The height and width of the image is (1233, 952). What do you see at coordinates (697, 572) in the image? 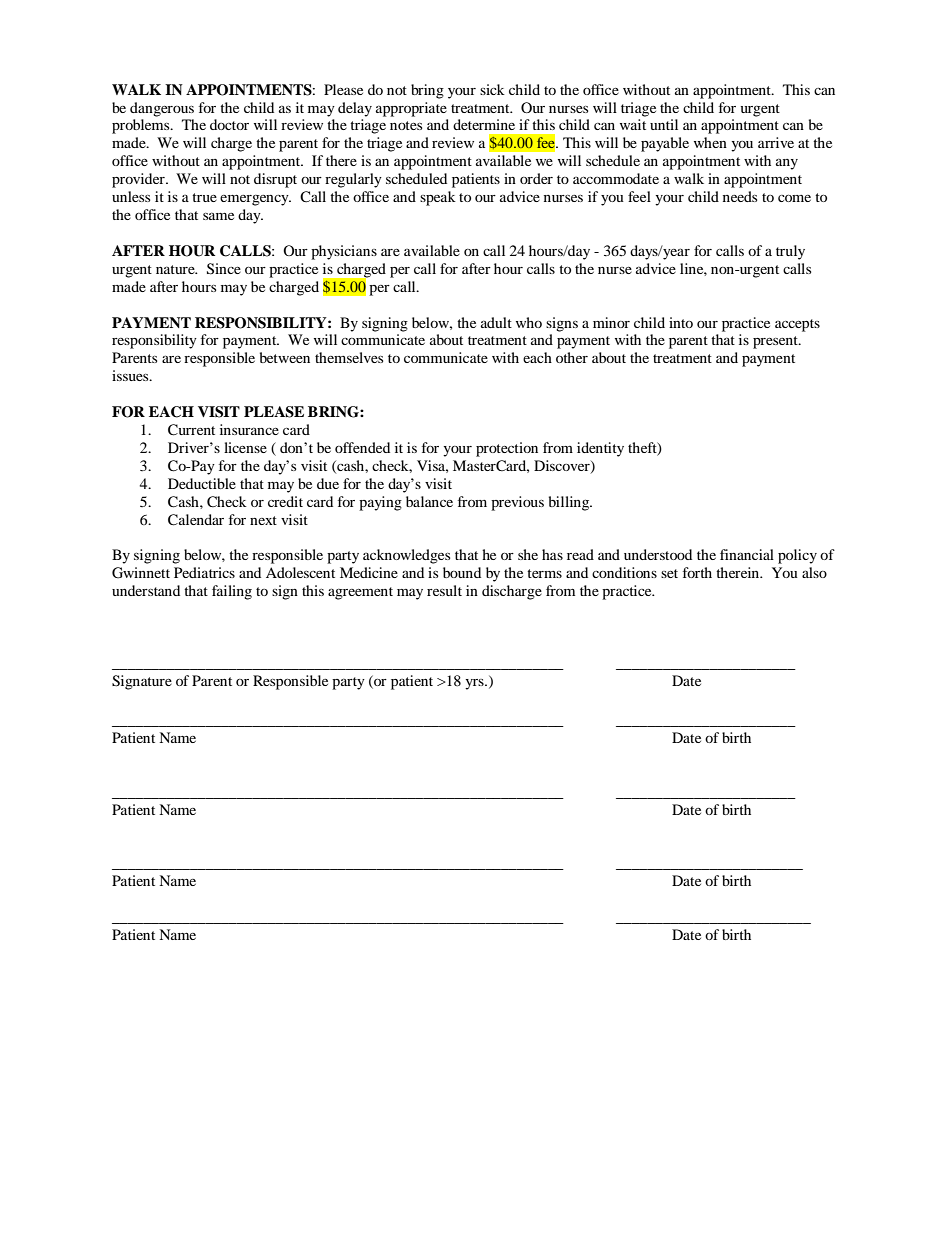
I see `forth` at bounding box center [697, 572].
